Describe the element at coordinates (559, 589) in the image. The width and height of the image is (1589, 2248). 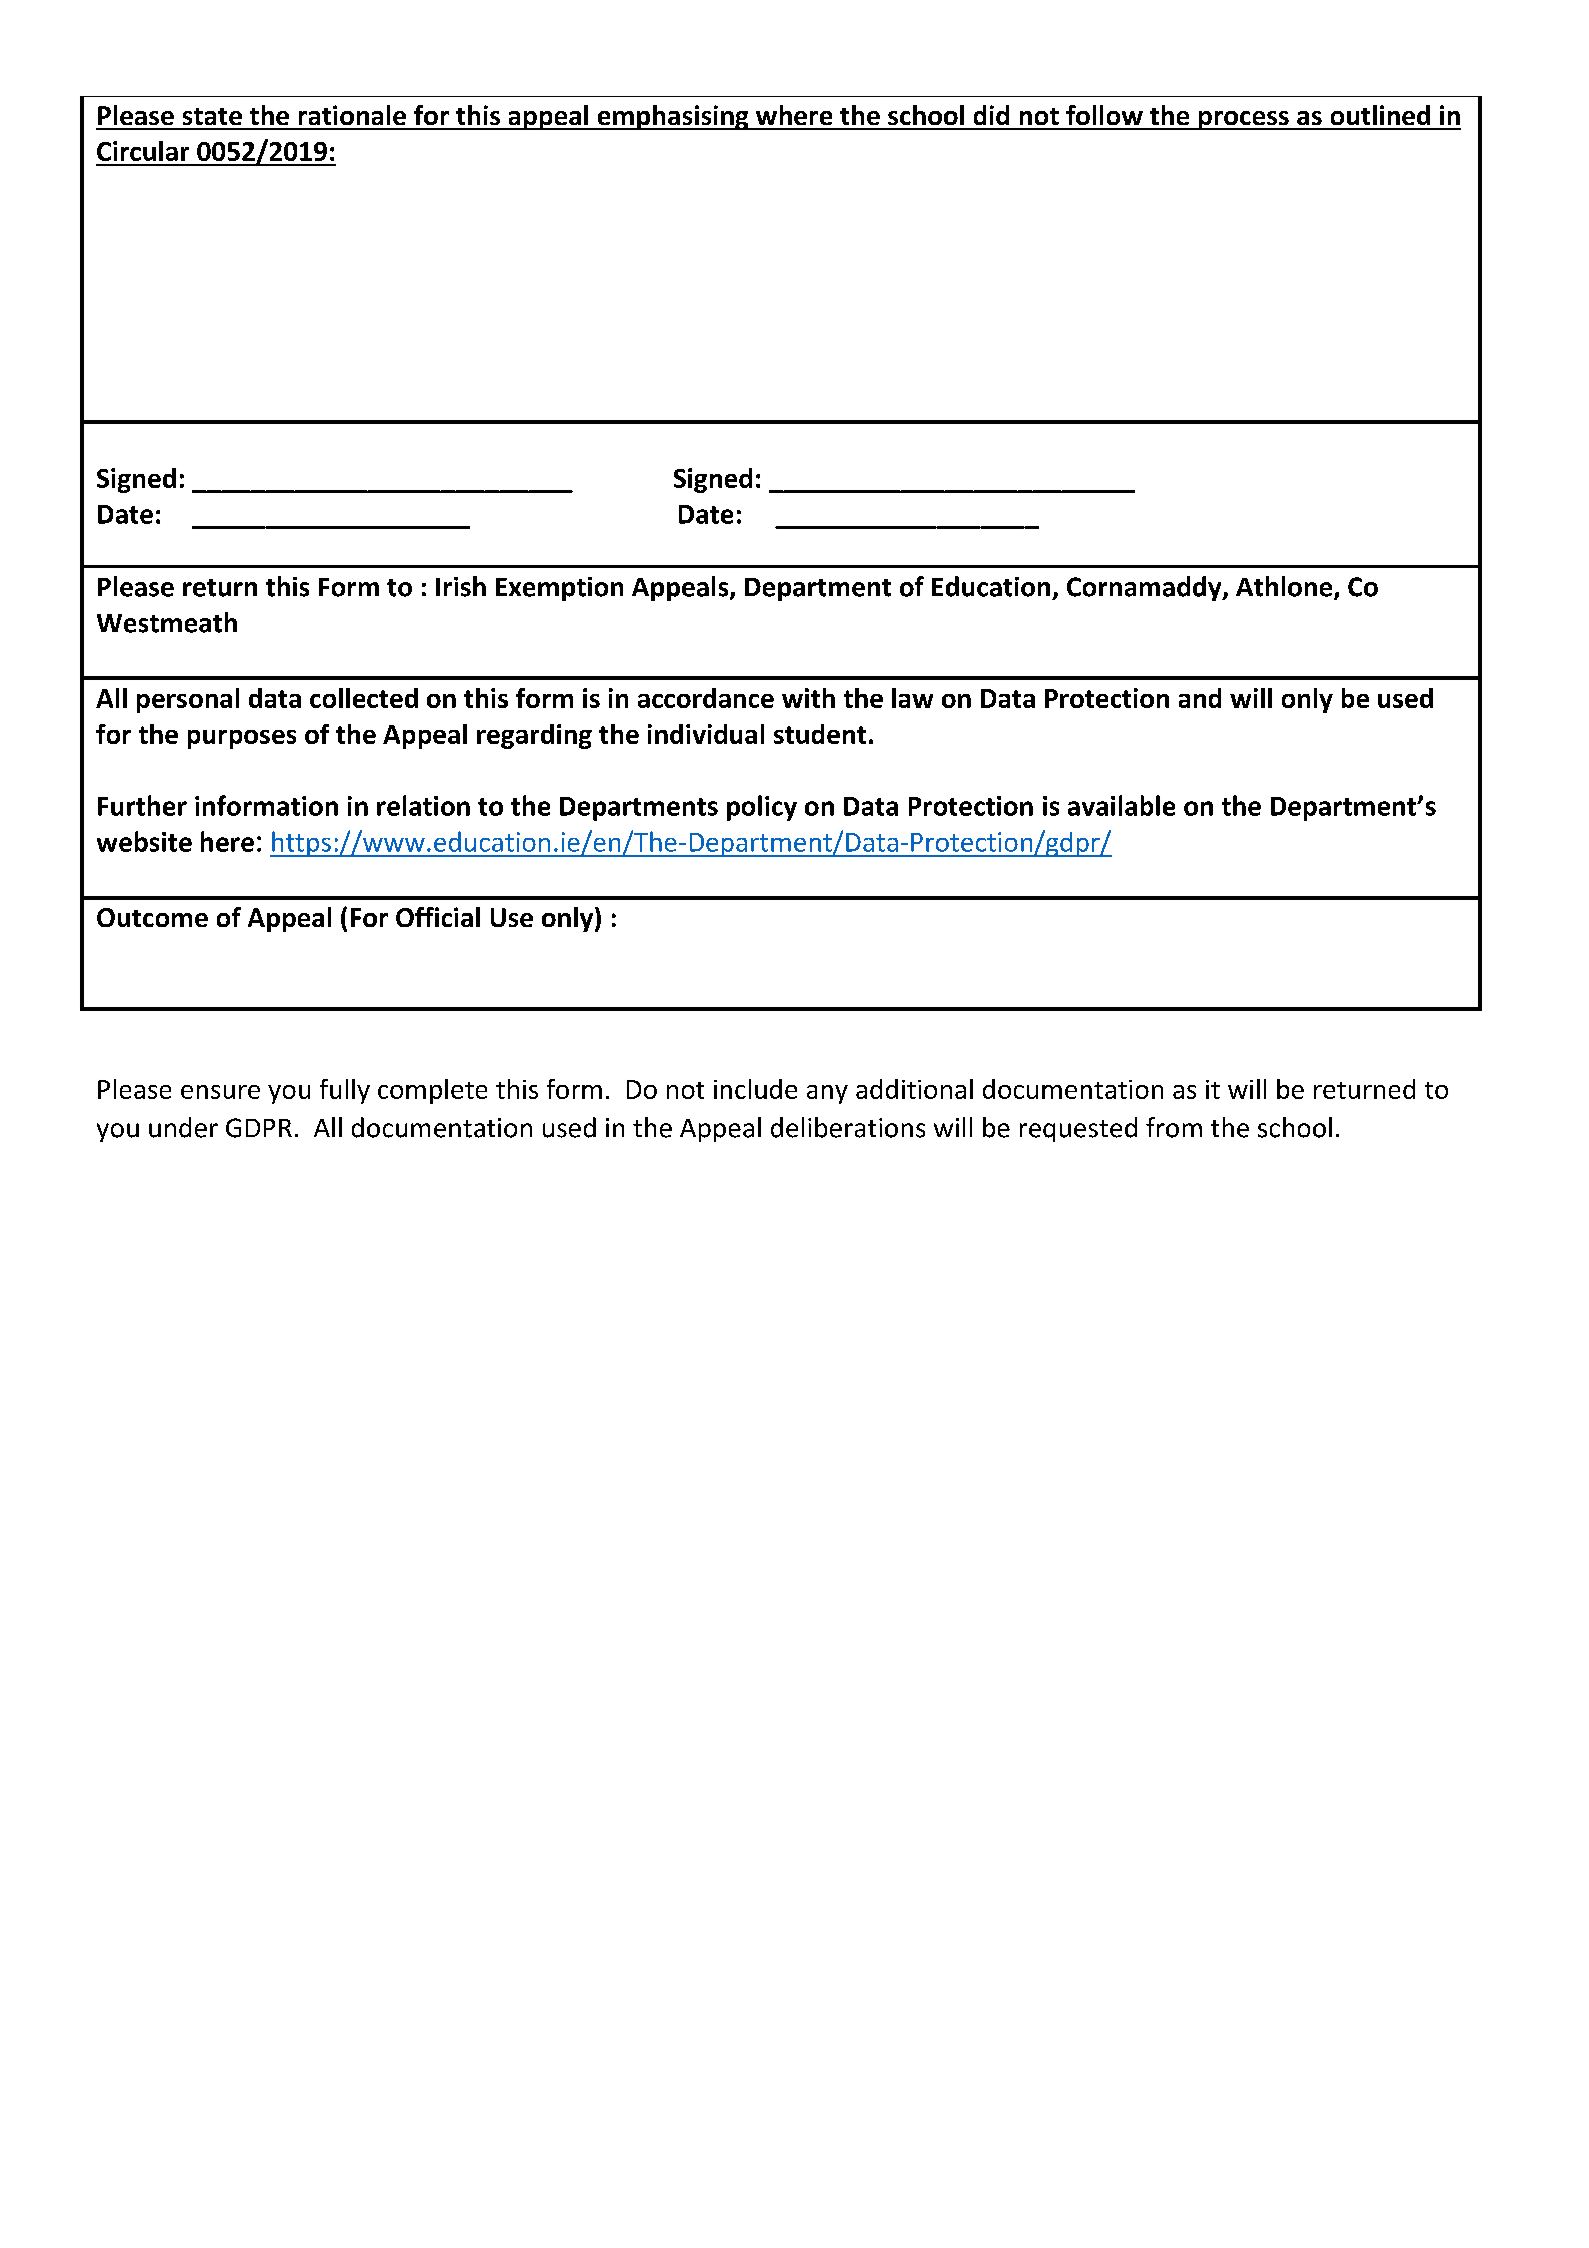
I see `Exemption` at that location.
